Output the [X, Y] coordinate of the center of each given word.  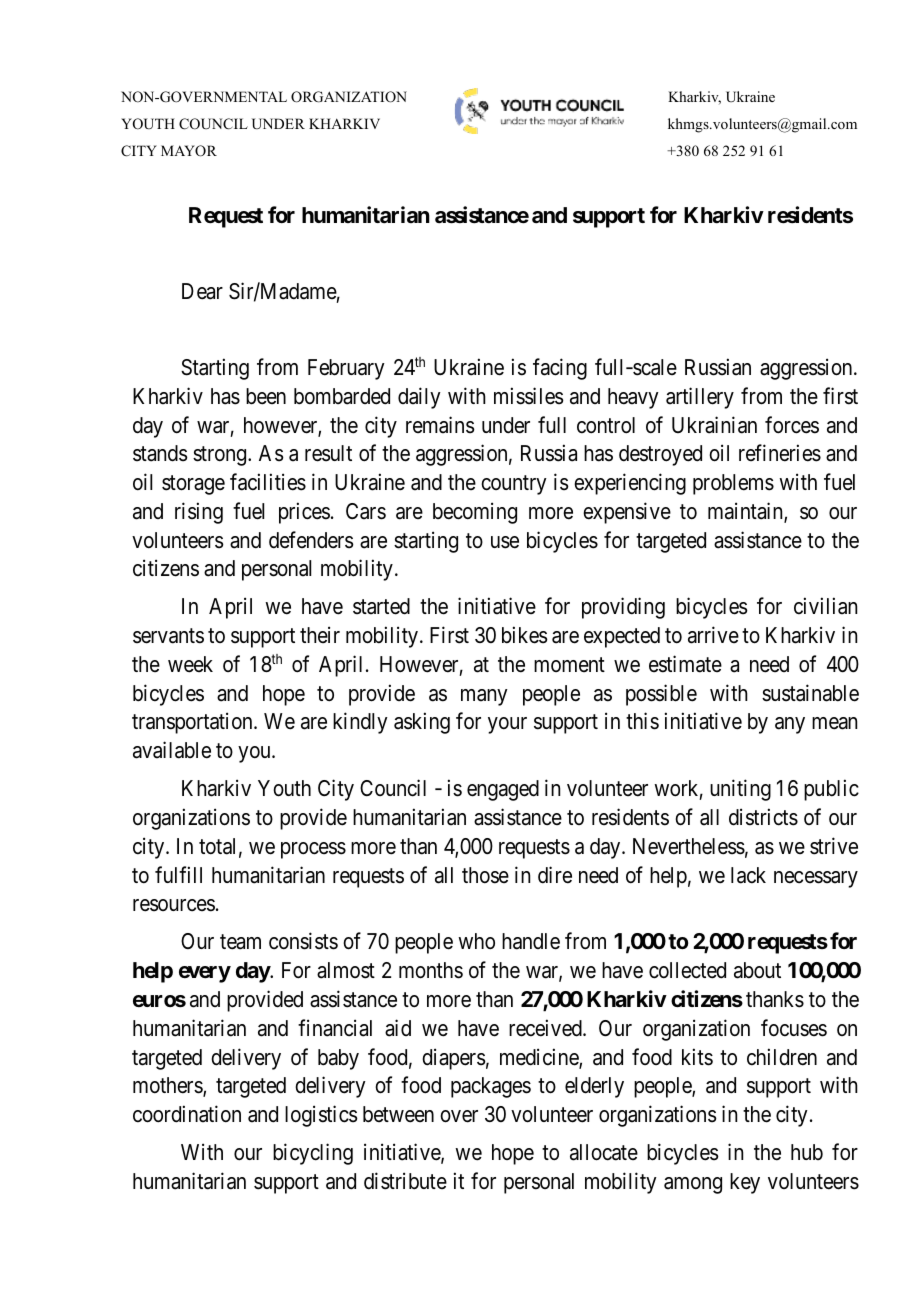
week [190, 664]
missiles [529, 396]
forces [792, 425]
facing [560, 369]
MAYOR [189, 151]
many [484, 697]
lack [748, 875]
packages [491, 1087]
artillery [700, 398]
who [476, 941]
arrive [713, 635]
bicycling [313, 1154]
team [240, 942]
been [266, 396]
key [745, 1183]
